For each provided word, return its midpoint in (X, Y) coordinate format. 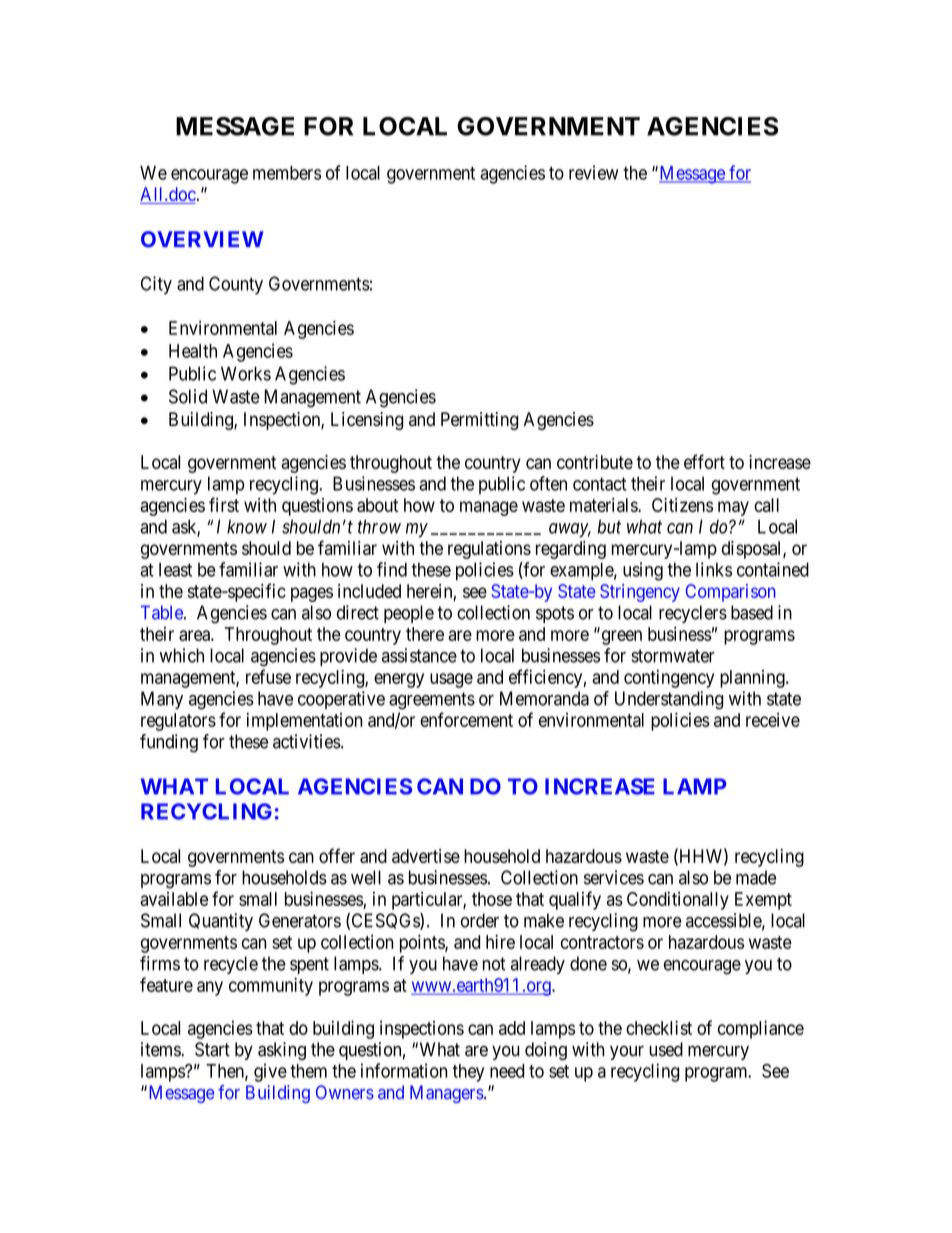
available (174, 899)
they (468, 1073)
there (425, 634)
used (666, 1049)
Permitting (479, 421)
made (756, 877)
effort (704, 461)
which (182, 655)
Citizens (682, 505)
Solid (188, 396)
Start (212, 1049)
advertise (426, 856)
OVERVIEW (202, 239)
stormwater (673, 656)
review (594, 172)
